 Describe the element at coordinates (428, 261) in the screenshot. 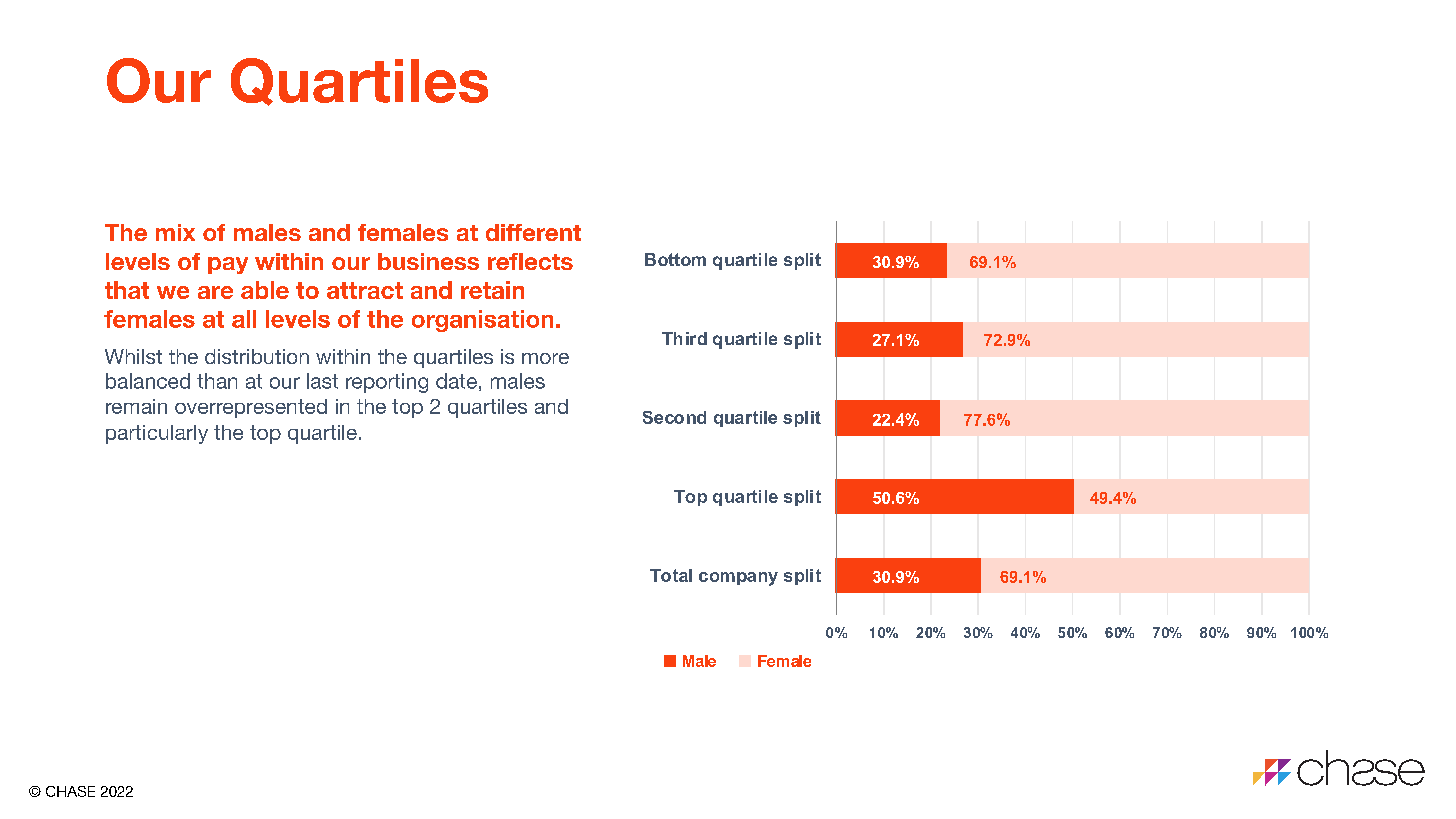

I see `business` at that location.
